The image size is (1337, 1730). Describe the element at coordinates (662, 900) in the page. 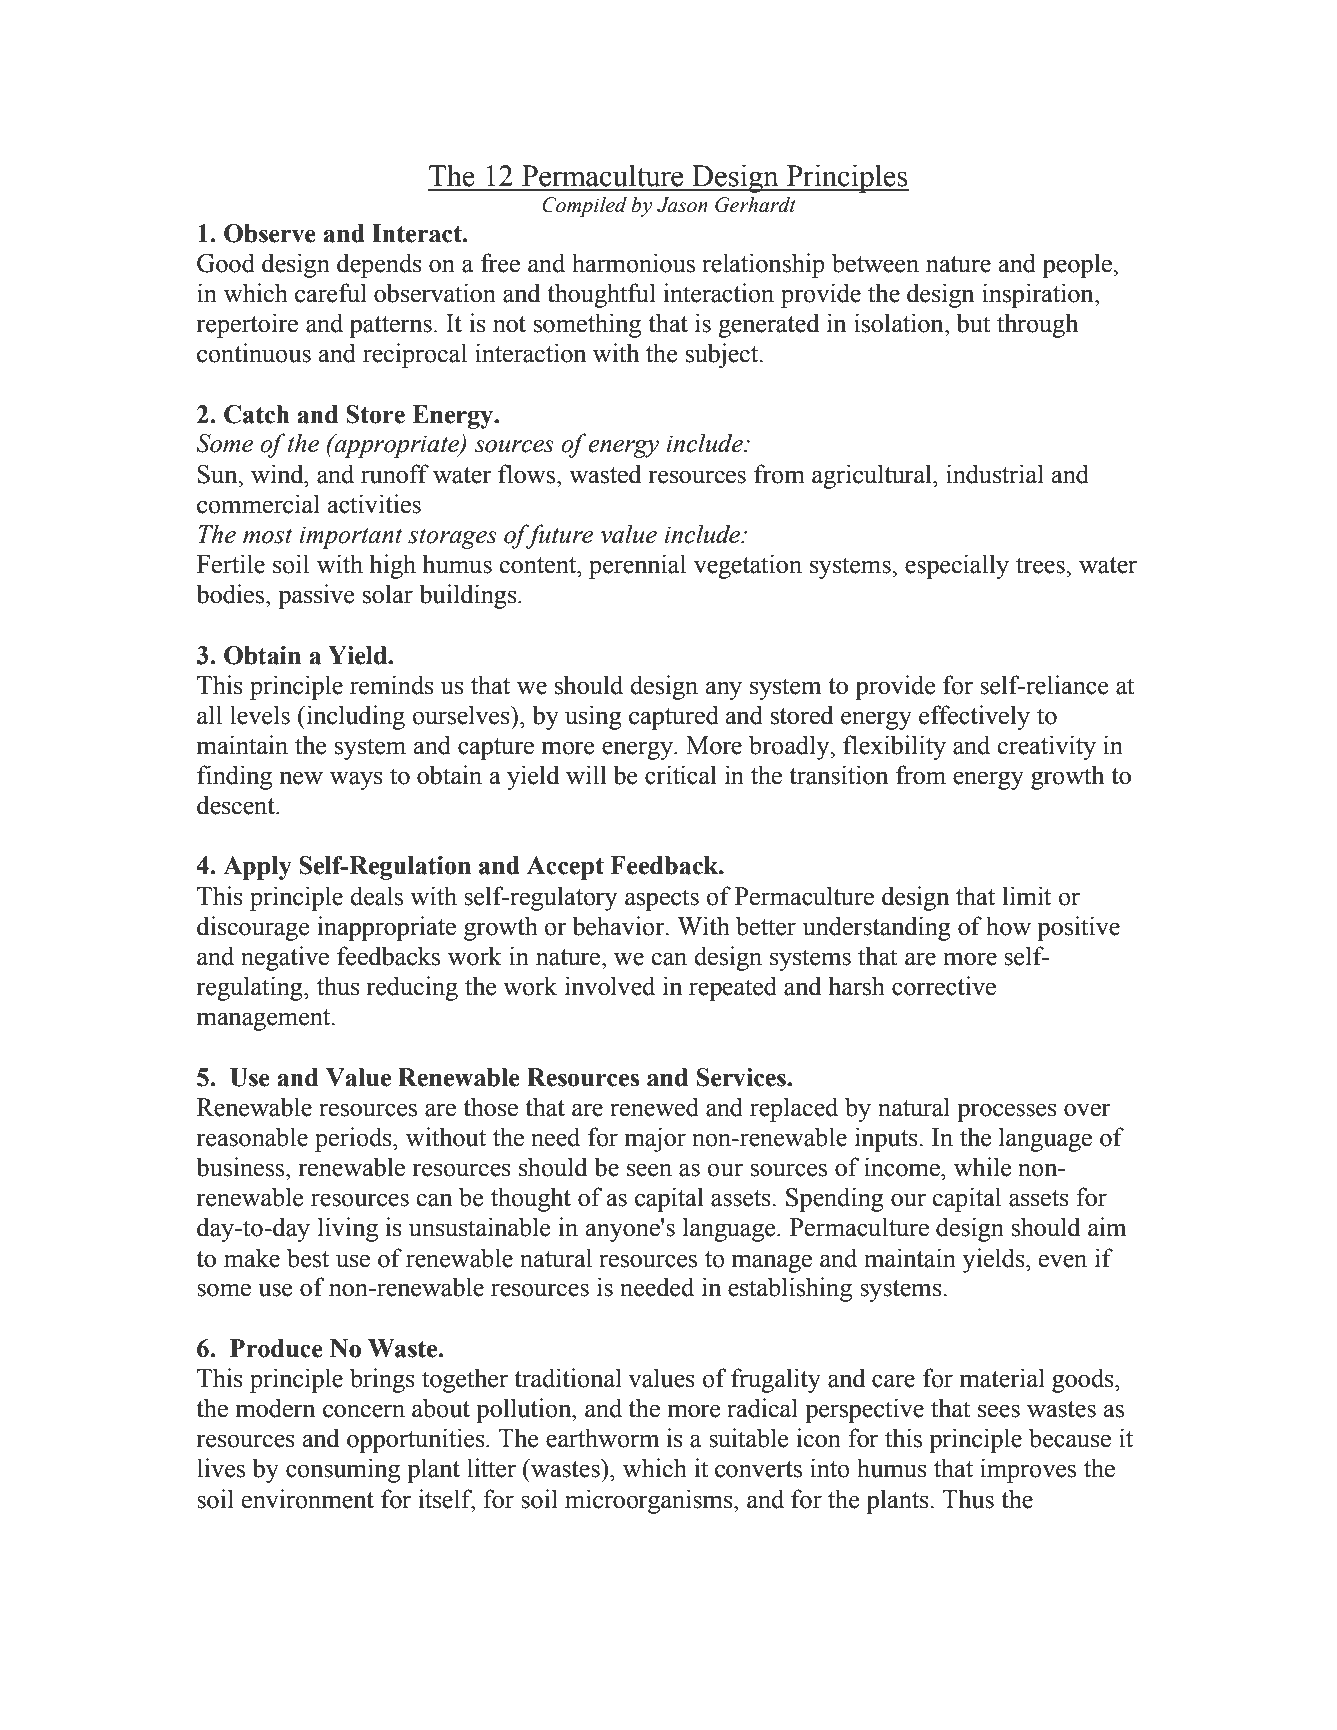

I see `aspects` at that location.
